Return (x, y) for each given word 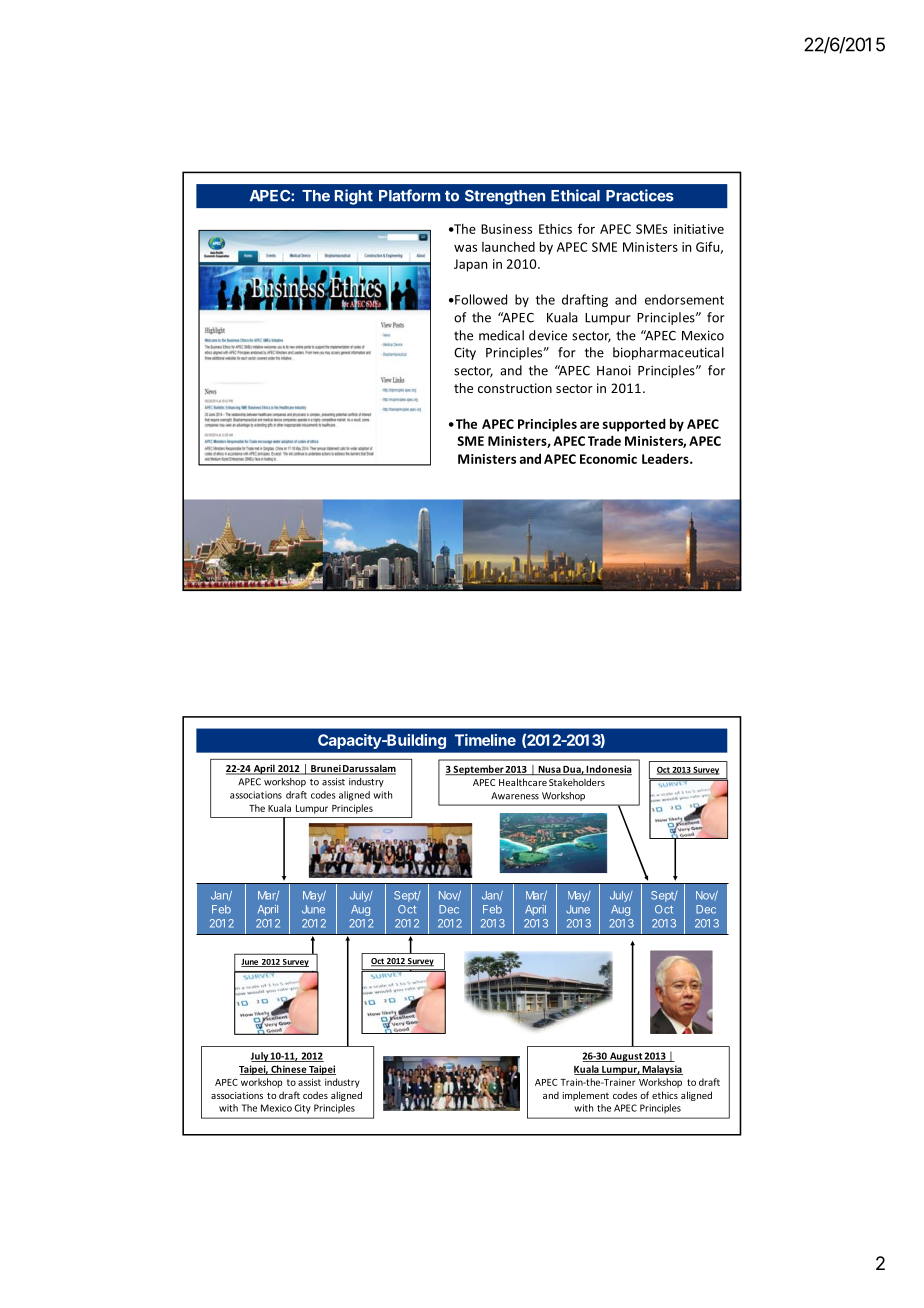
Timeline (485, 740)
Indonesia (608, 770)
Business (506, 229)
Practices (640, 195)
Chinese (288, 1070)
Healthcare (523, 782)
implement (585, 1096)
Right (354, 197)
